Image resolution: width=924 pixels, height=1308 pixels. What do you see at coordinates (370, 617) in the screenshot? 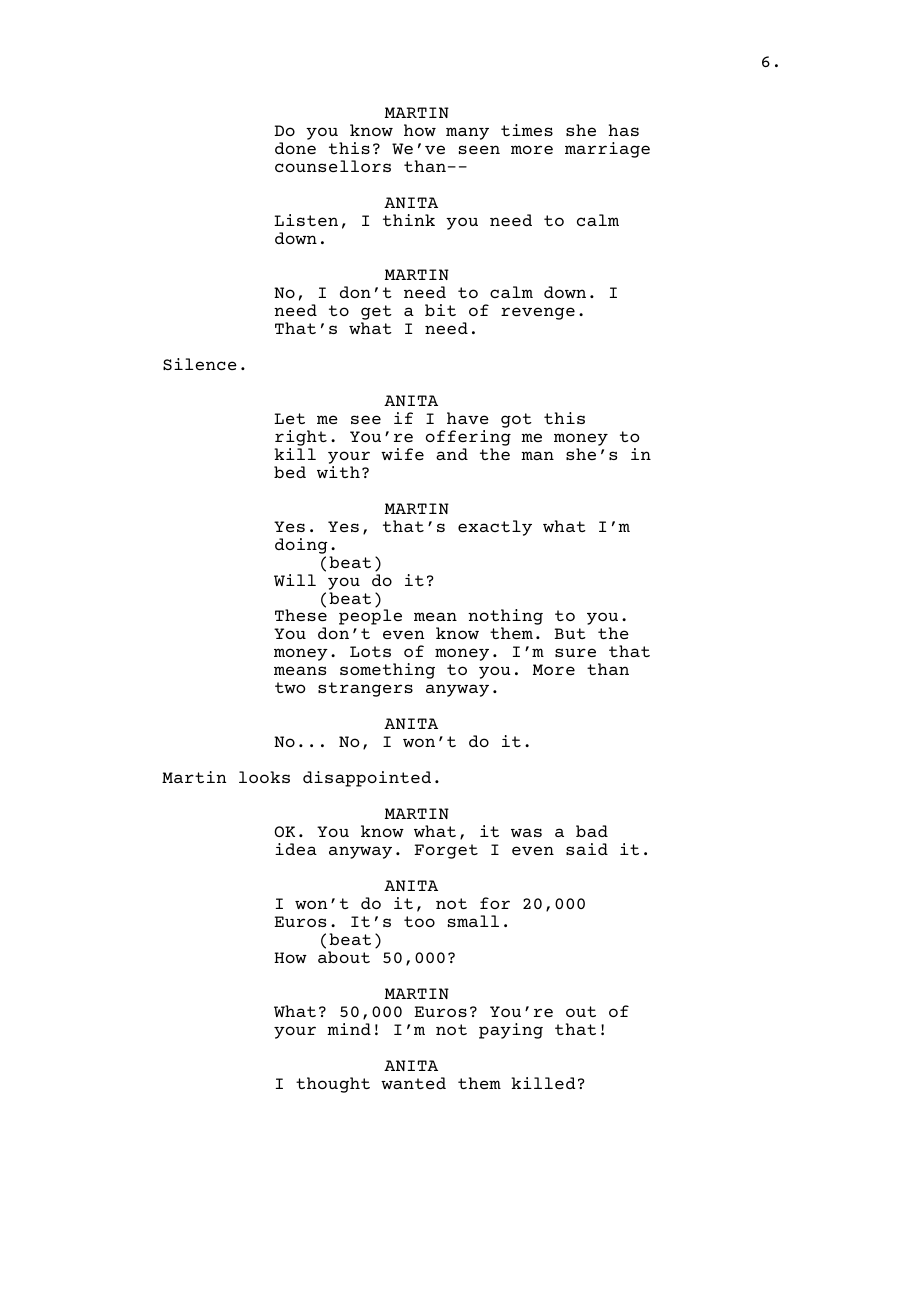
I see `people` at bounding box center [370, 617].
